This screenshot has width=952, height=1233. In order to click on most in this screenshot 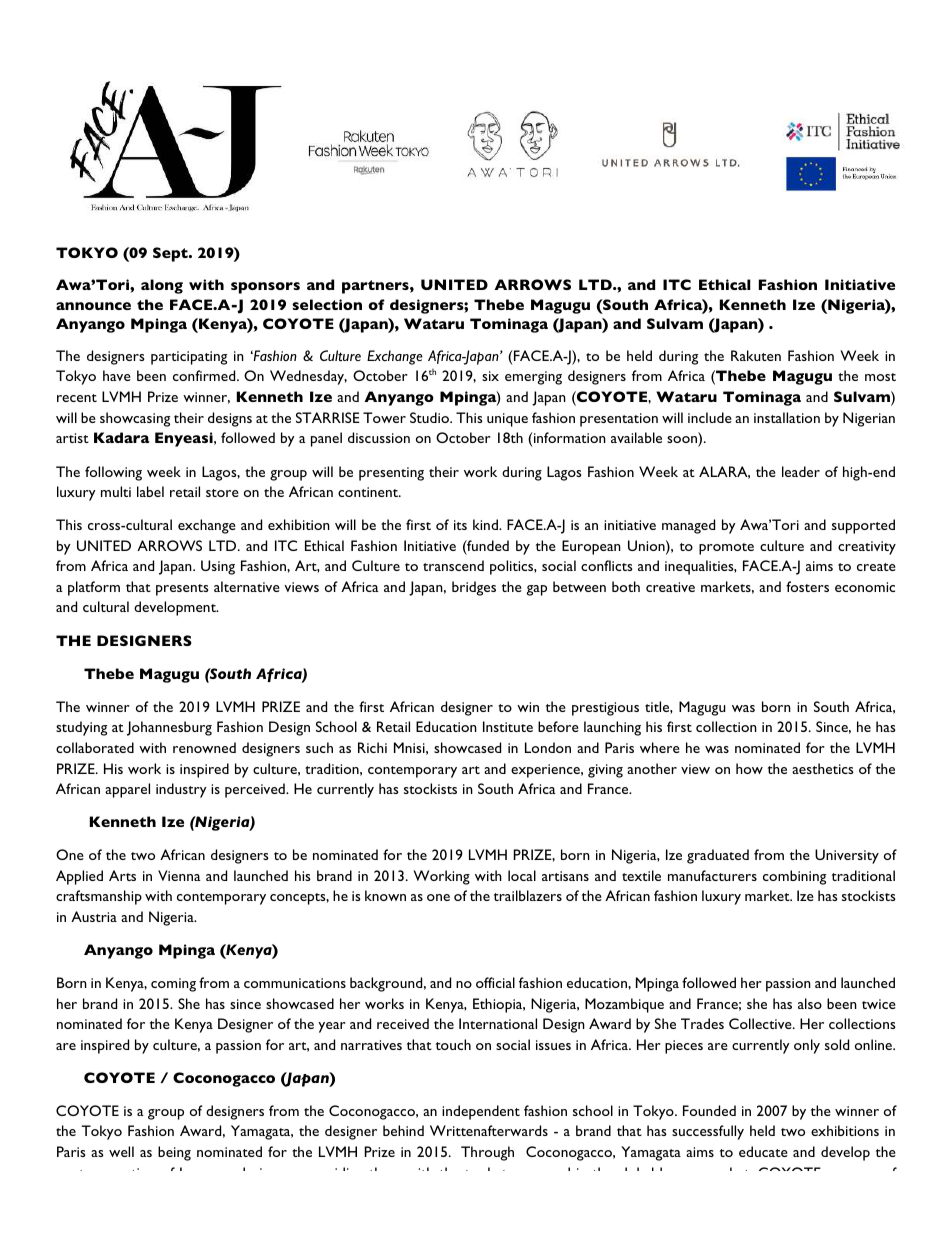, I will do `click(880, 377)`.
